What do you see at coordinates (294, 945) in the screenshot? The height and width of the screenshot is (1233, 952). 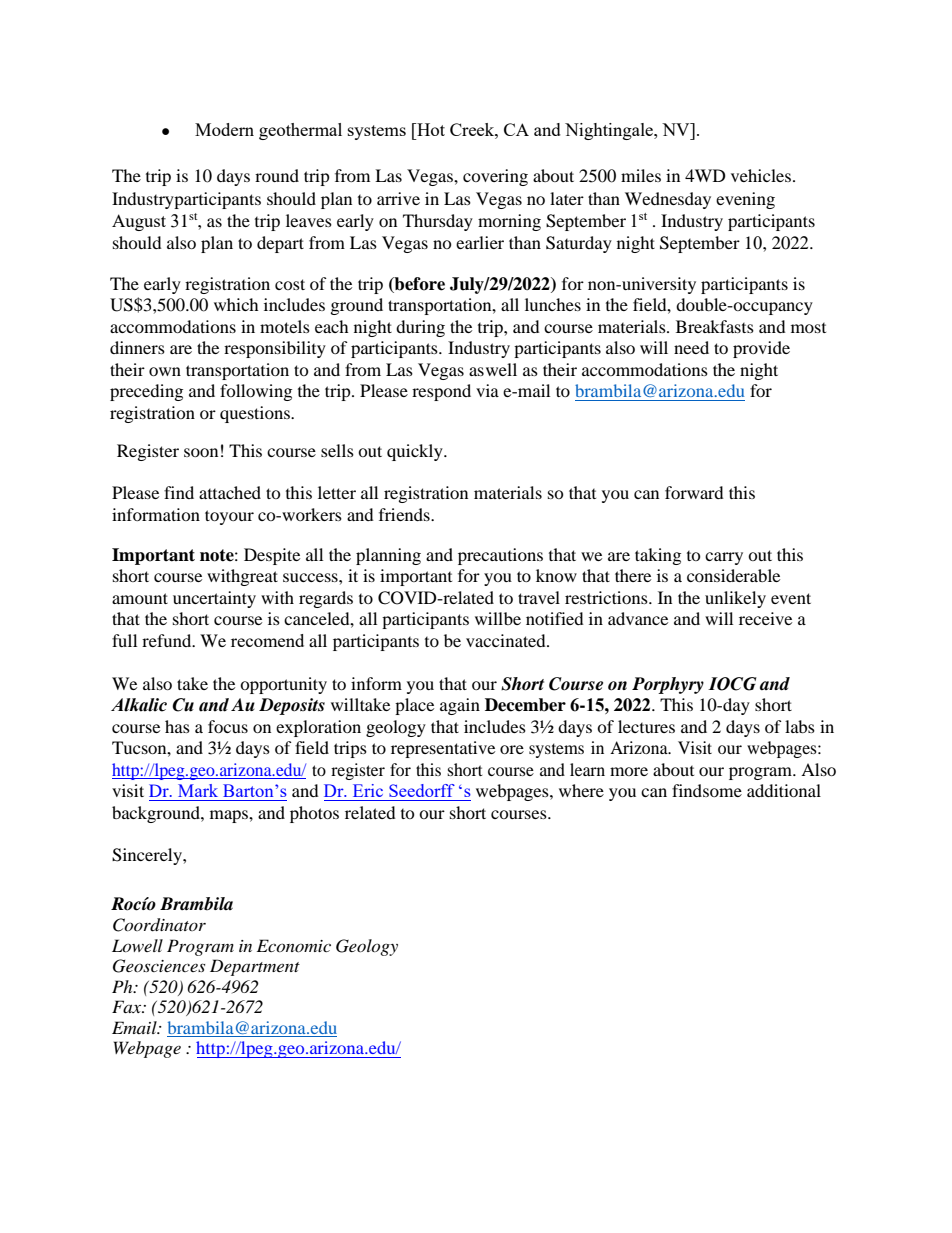 I see `Economic` at bounding box center [294, 945].
